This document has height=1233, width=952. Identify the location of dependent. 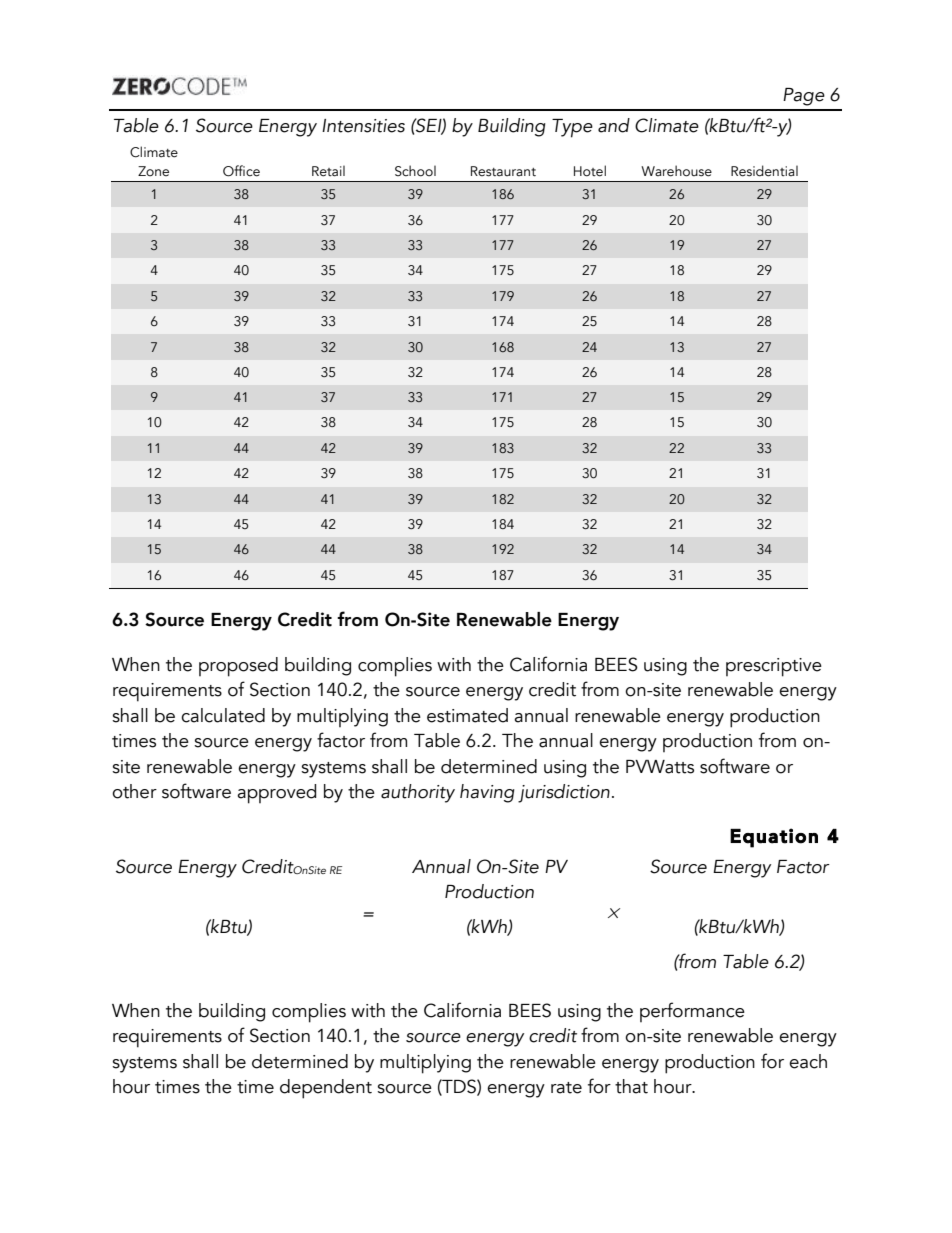
(326, 1089).
